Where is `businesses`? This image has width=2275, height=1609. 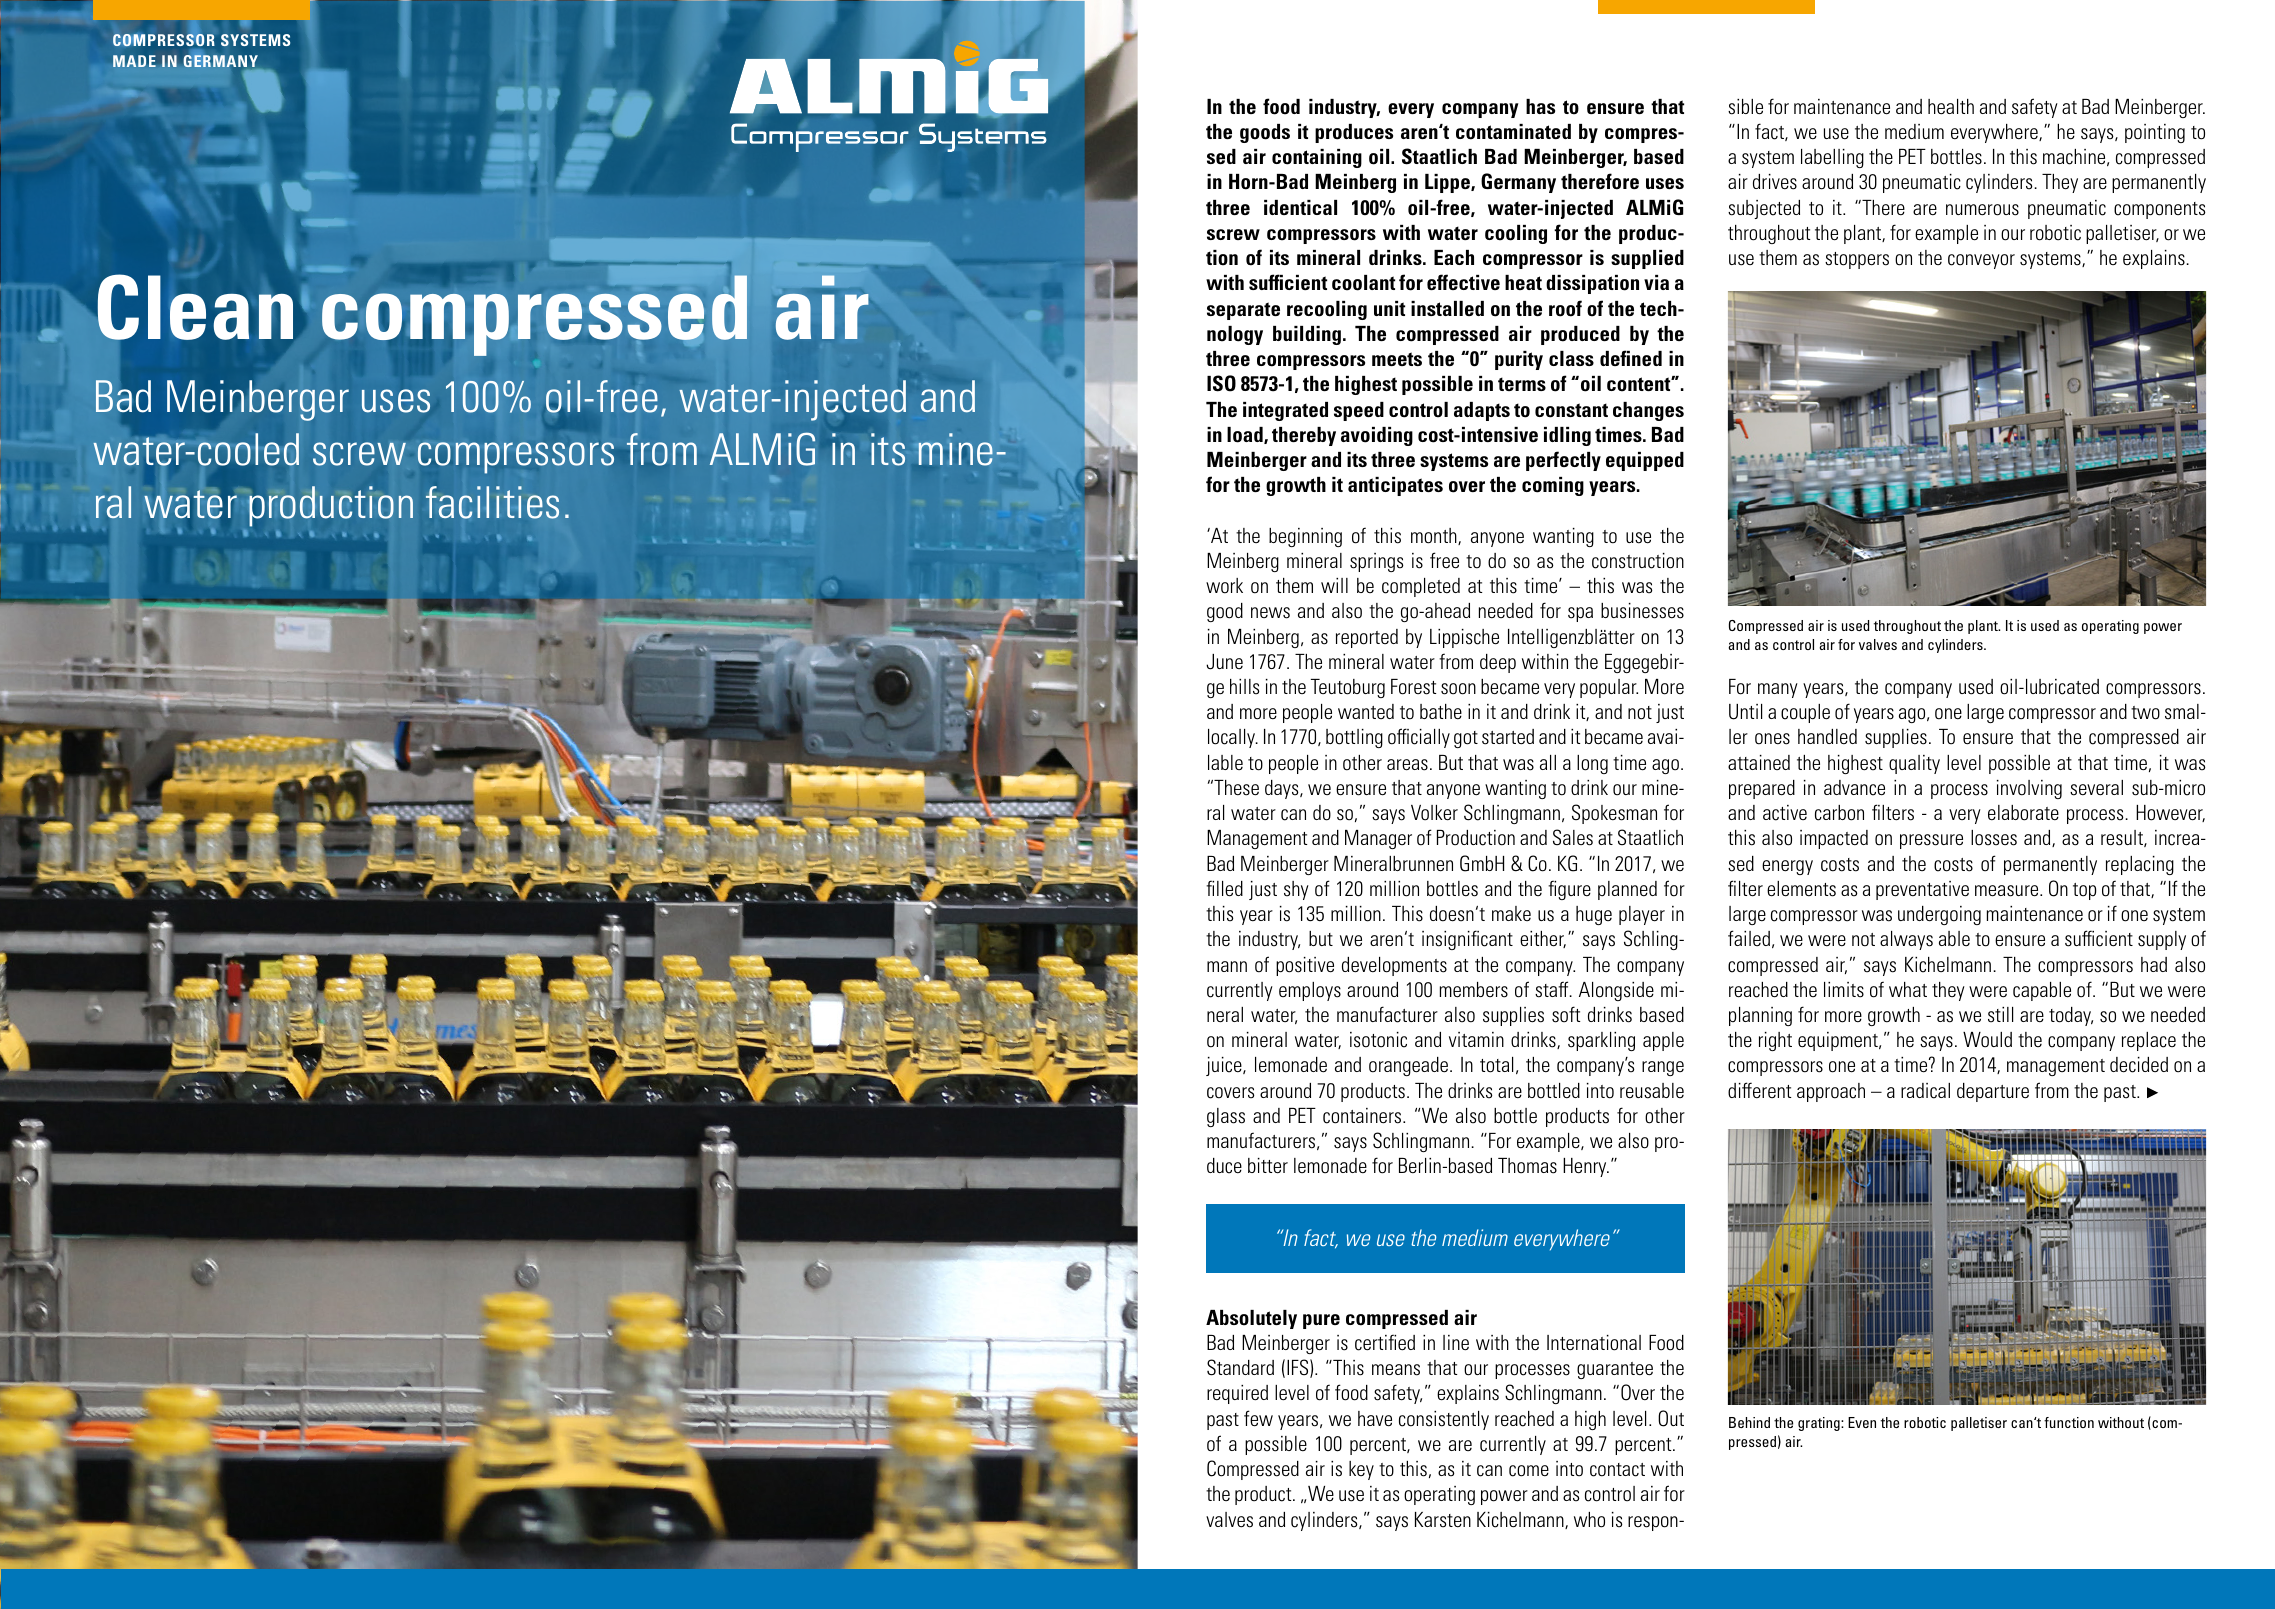 businesses is located at coordinates (1642, 611).
